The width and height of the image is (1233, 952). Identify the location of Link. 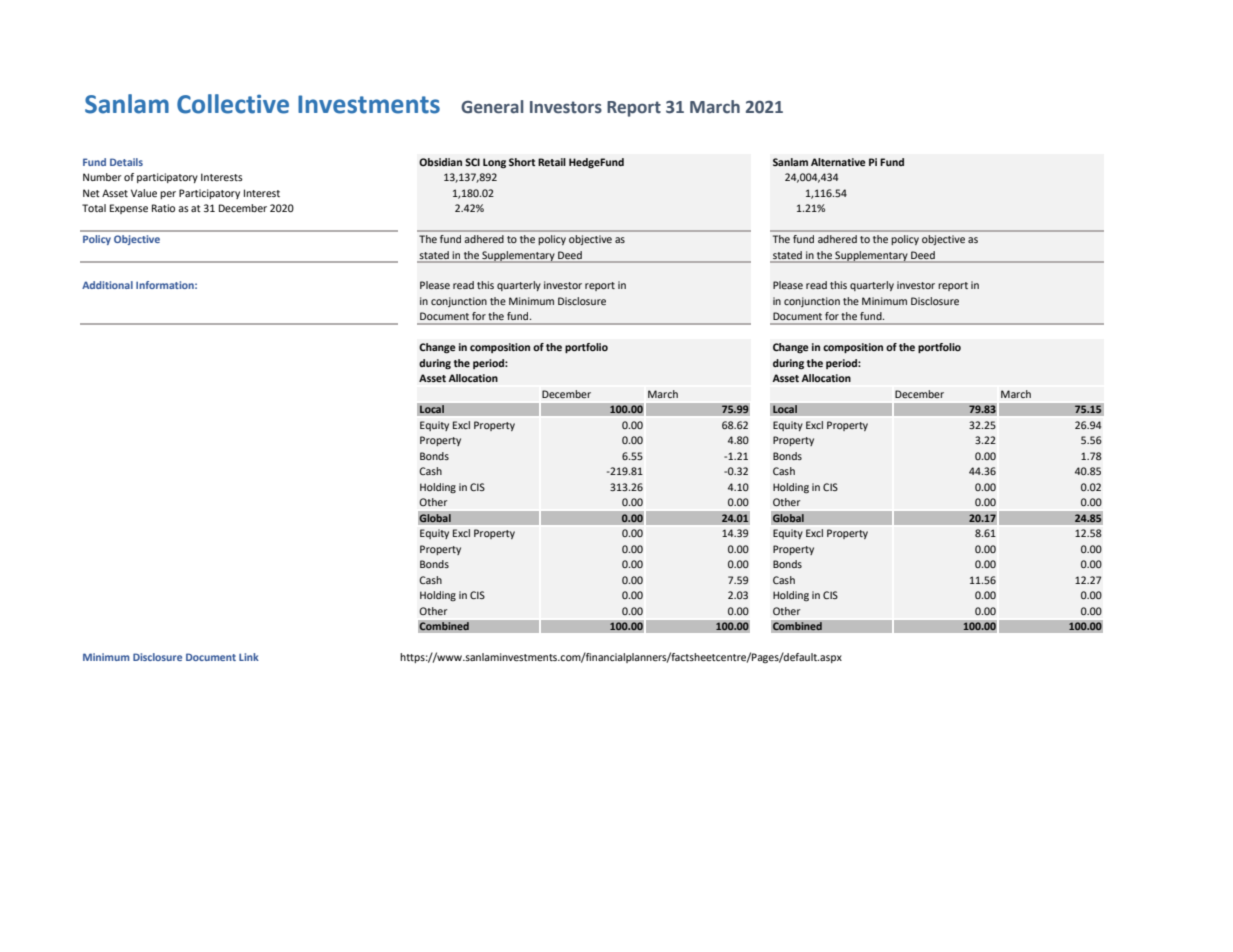
(249, 657).
